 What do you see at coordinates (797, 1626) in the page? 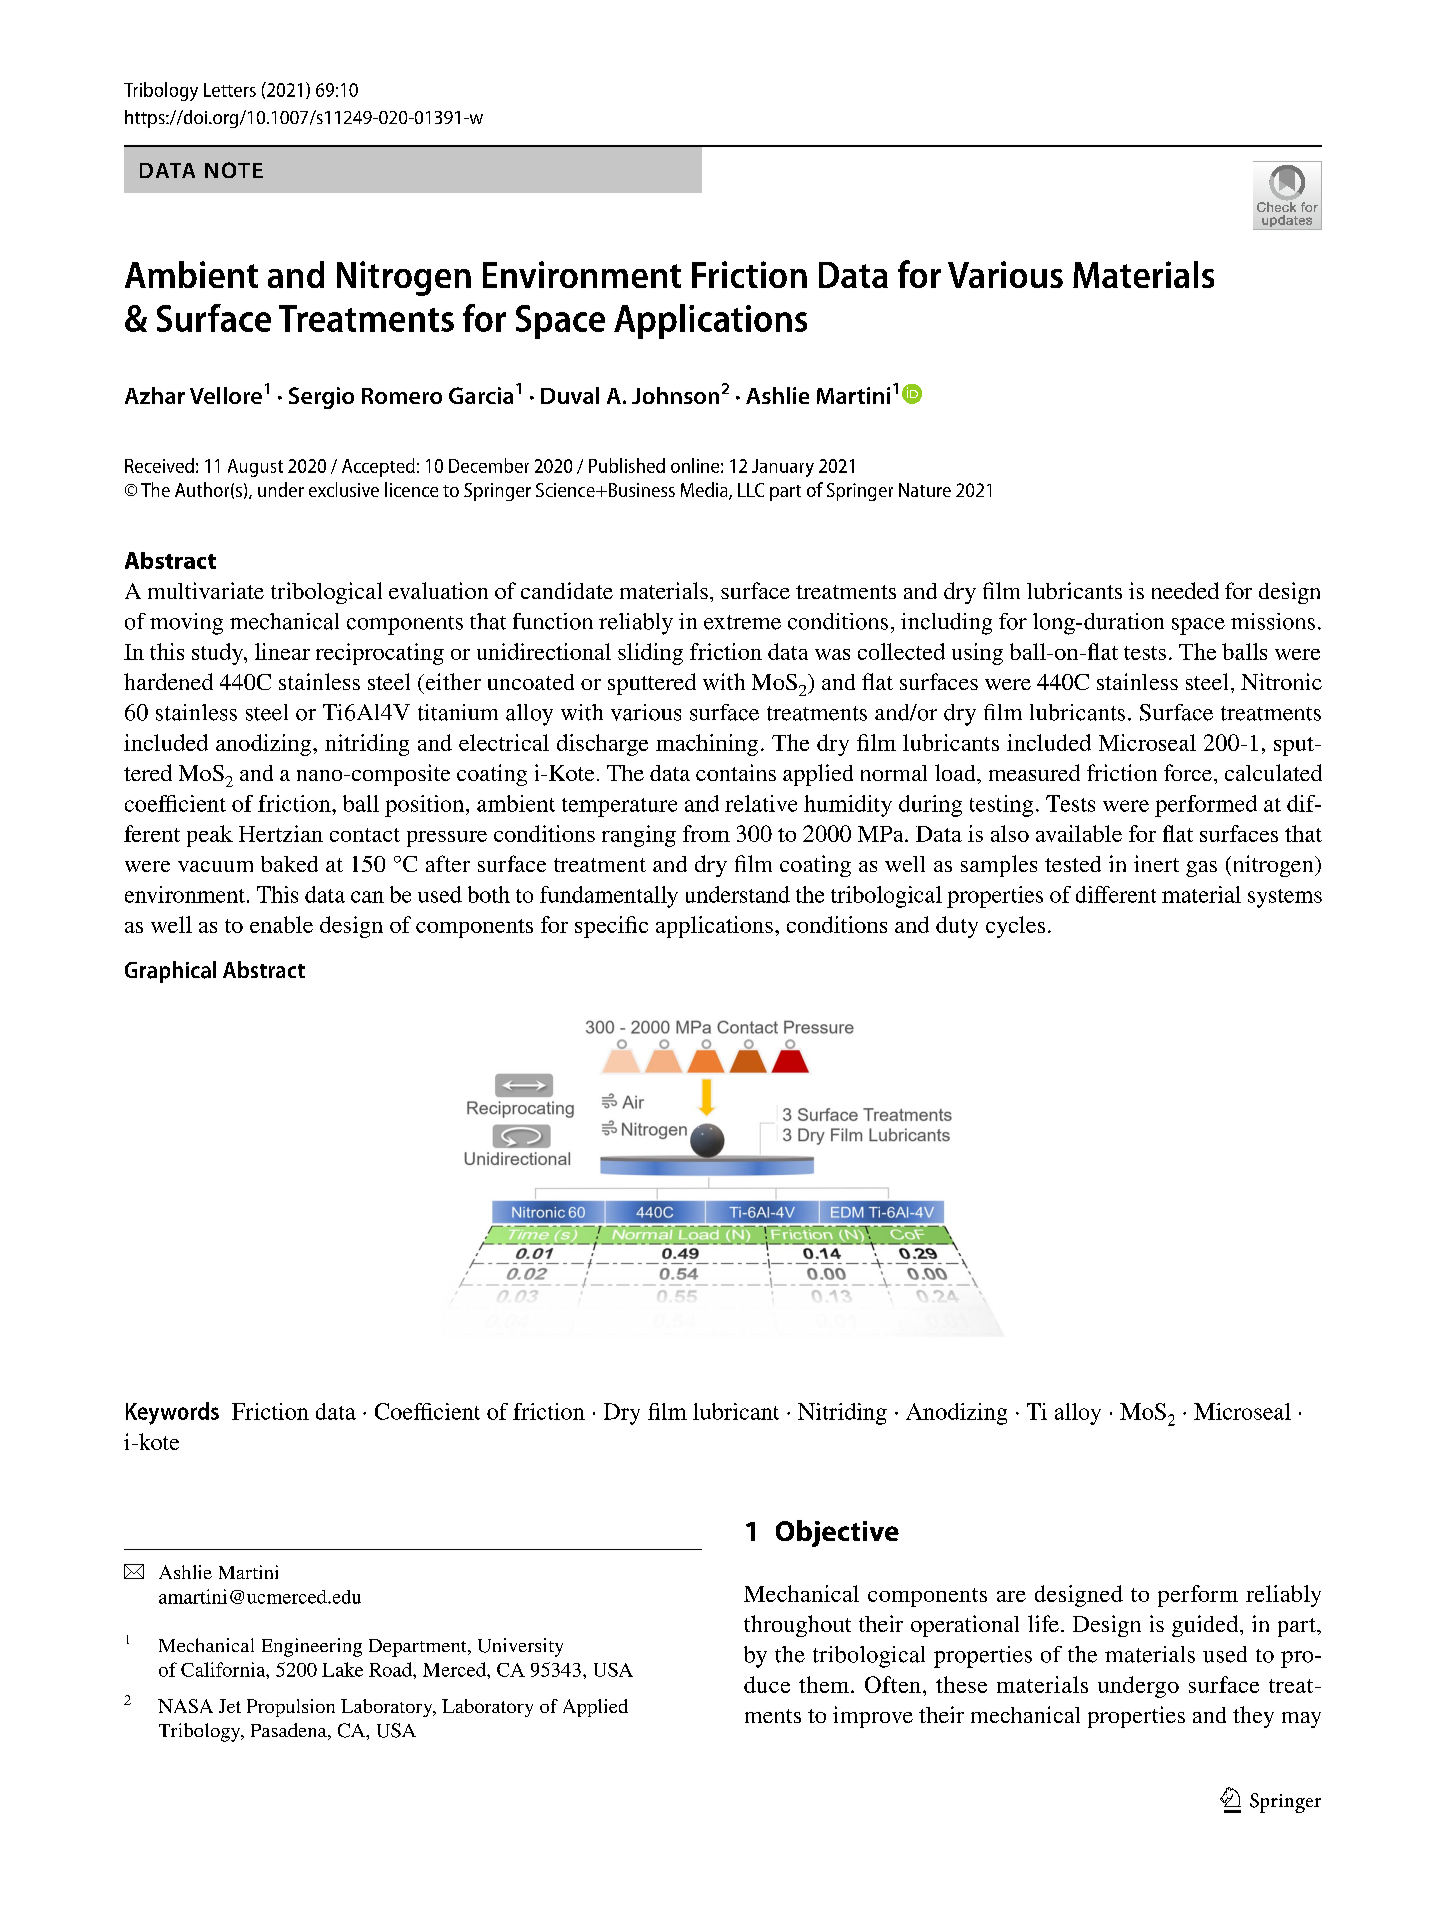
I see `throughout` at bounding box center [797, 1626].
